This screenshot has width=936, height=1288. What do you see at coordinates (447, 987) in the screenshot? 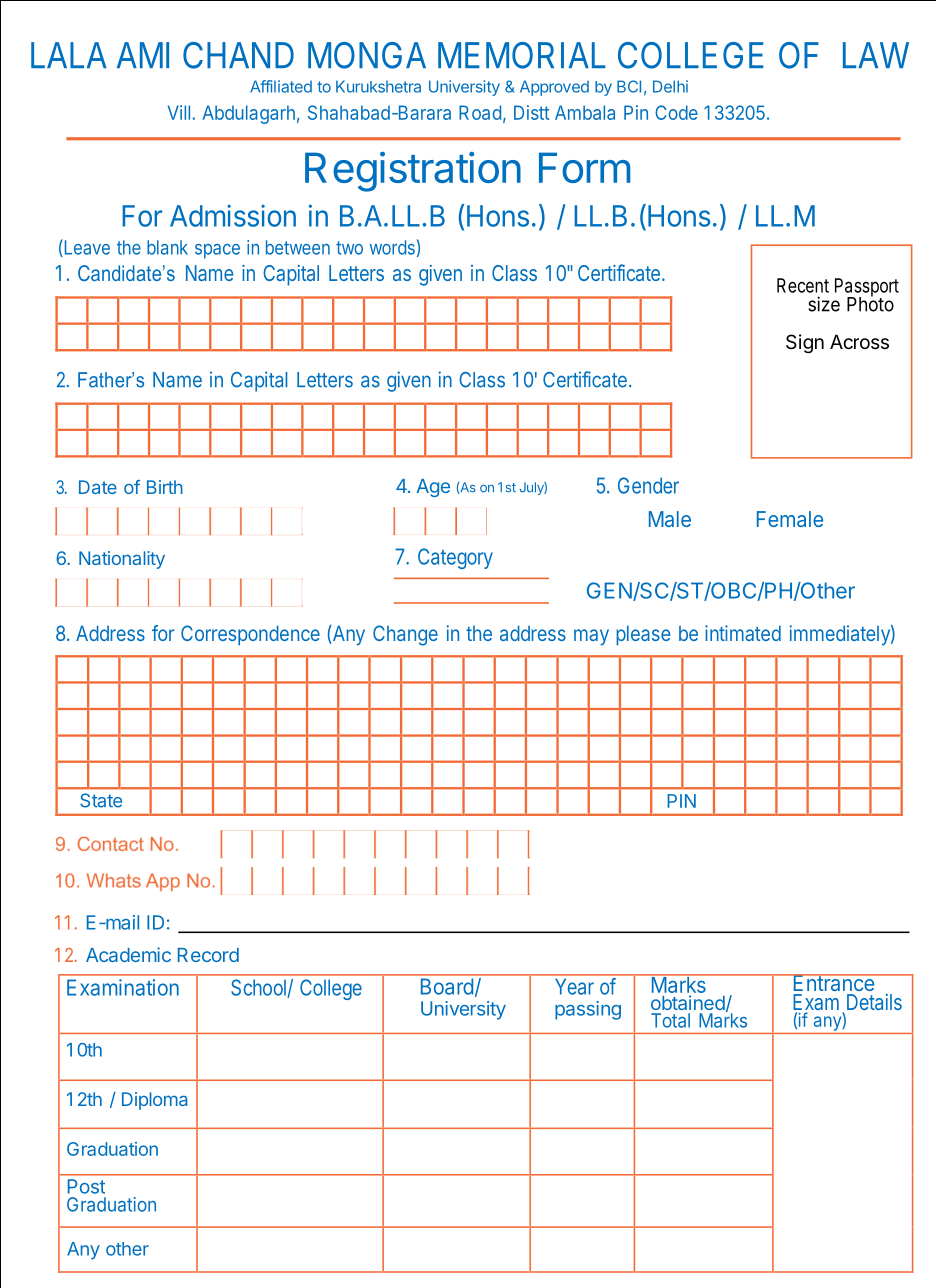
I see `Board` at bounding box center [447, 987].
